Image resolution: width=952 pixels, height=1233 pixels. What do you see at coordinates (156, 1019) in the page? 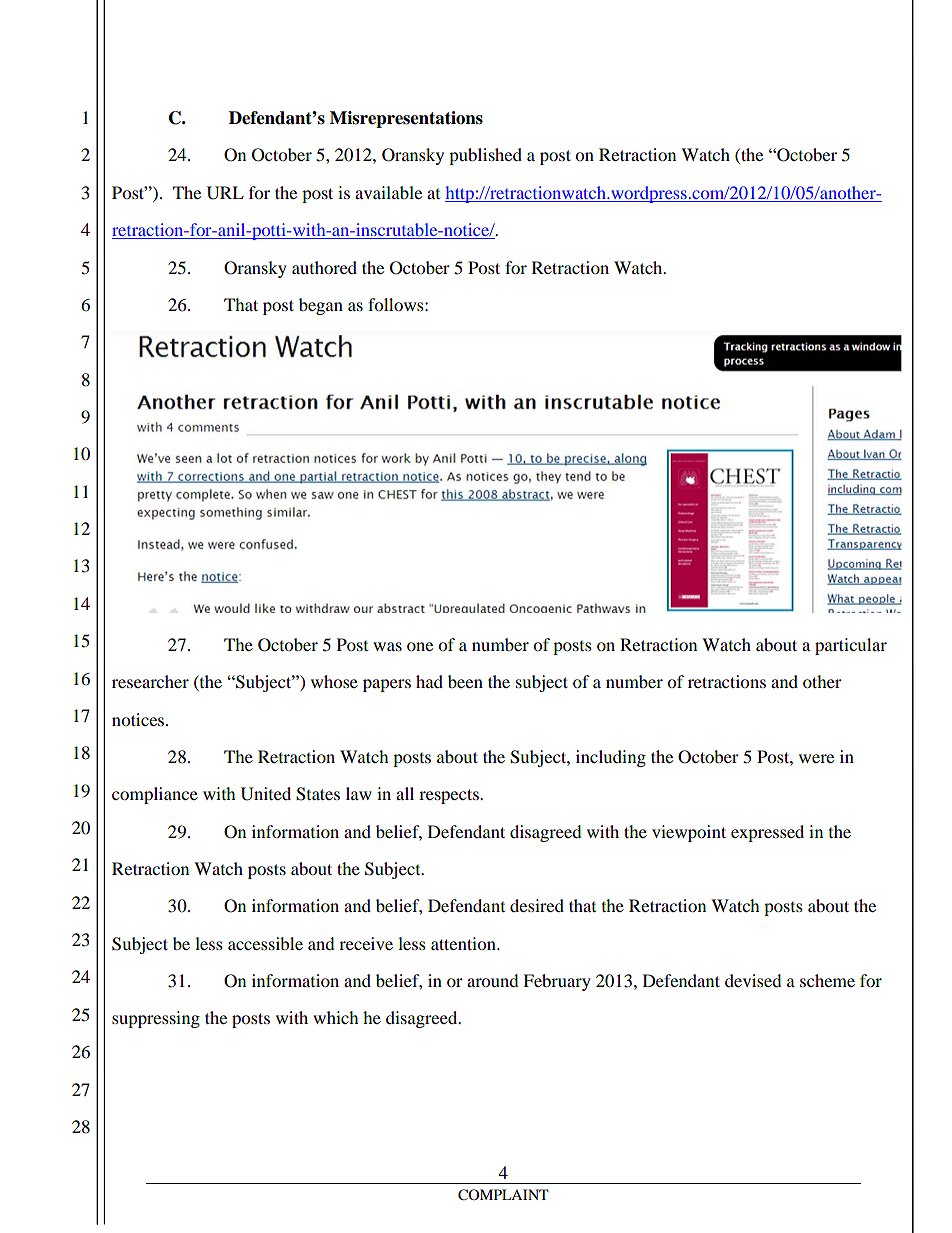
I see `suppressing` at bounding box center [156, 1019].
